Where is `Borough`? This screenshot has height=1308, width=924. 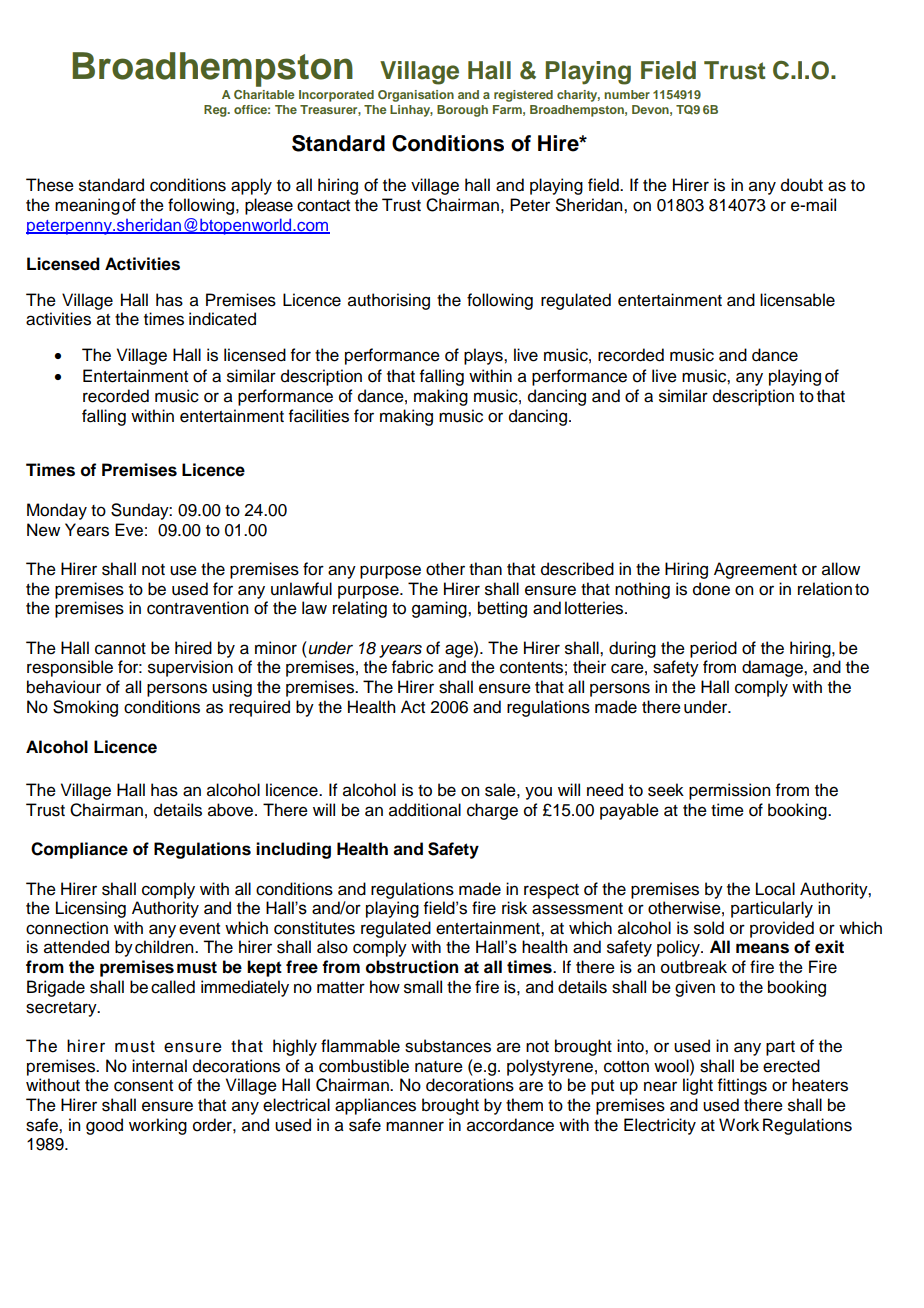 Borough is located at coordinates (462, 111).
